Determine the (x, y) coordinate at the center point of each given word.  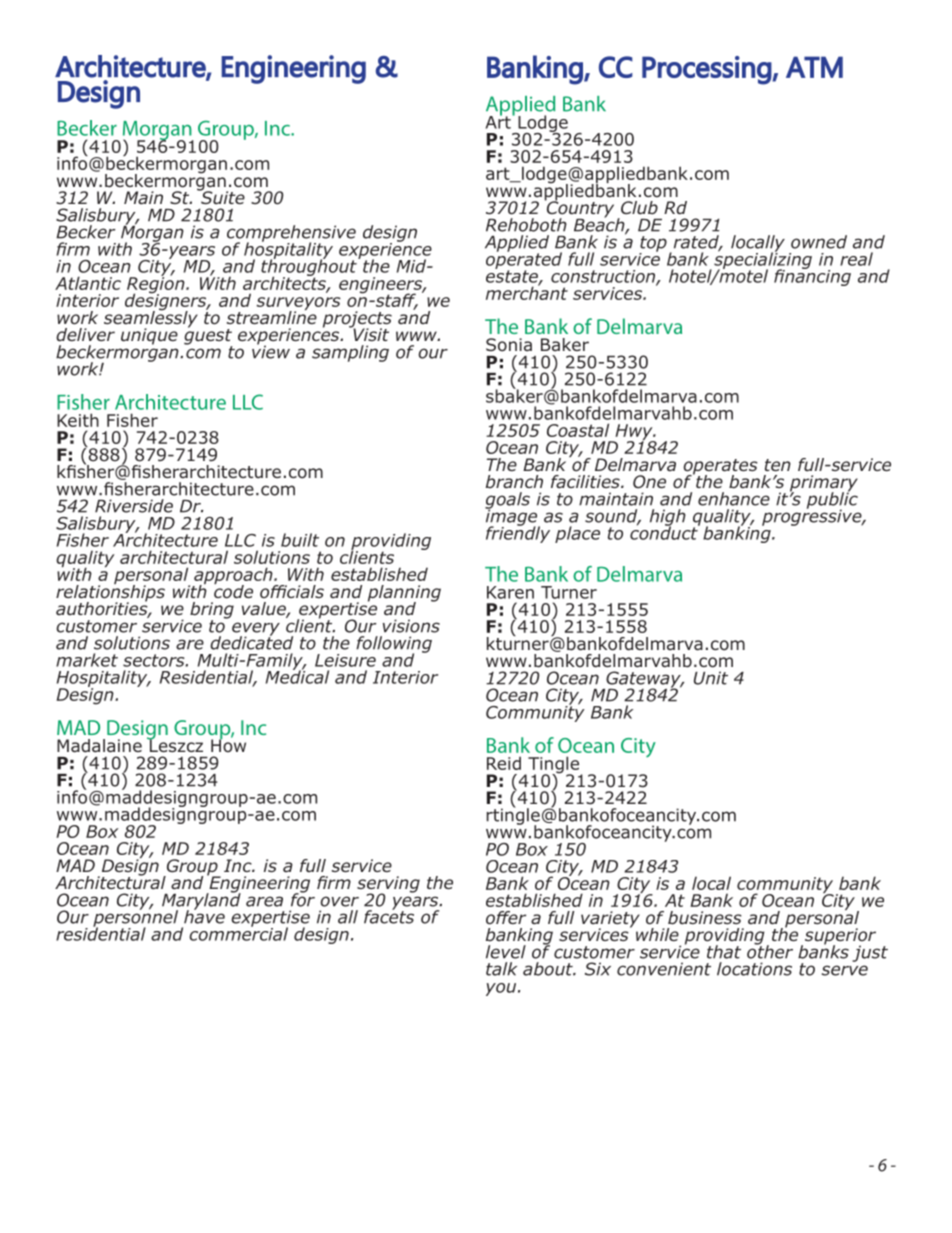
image (512, 517)
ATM (814, 67)
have (204, 916)
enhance (734, 499)
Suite (222, 197)
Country (579, 209)
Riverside (134, 506)
